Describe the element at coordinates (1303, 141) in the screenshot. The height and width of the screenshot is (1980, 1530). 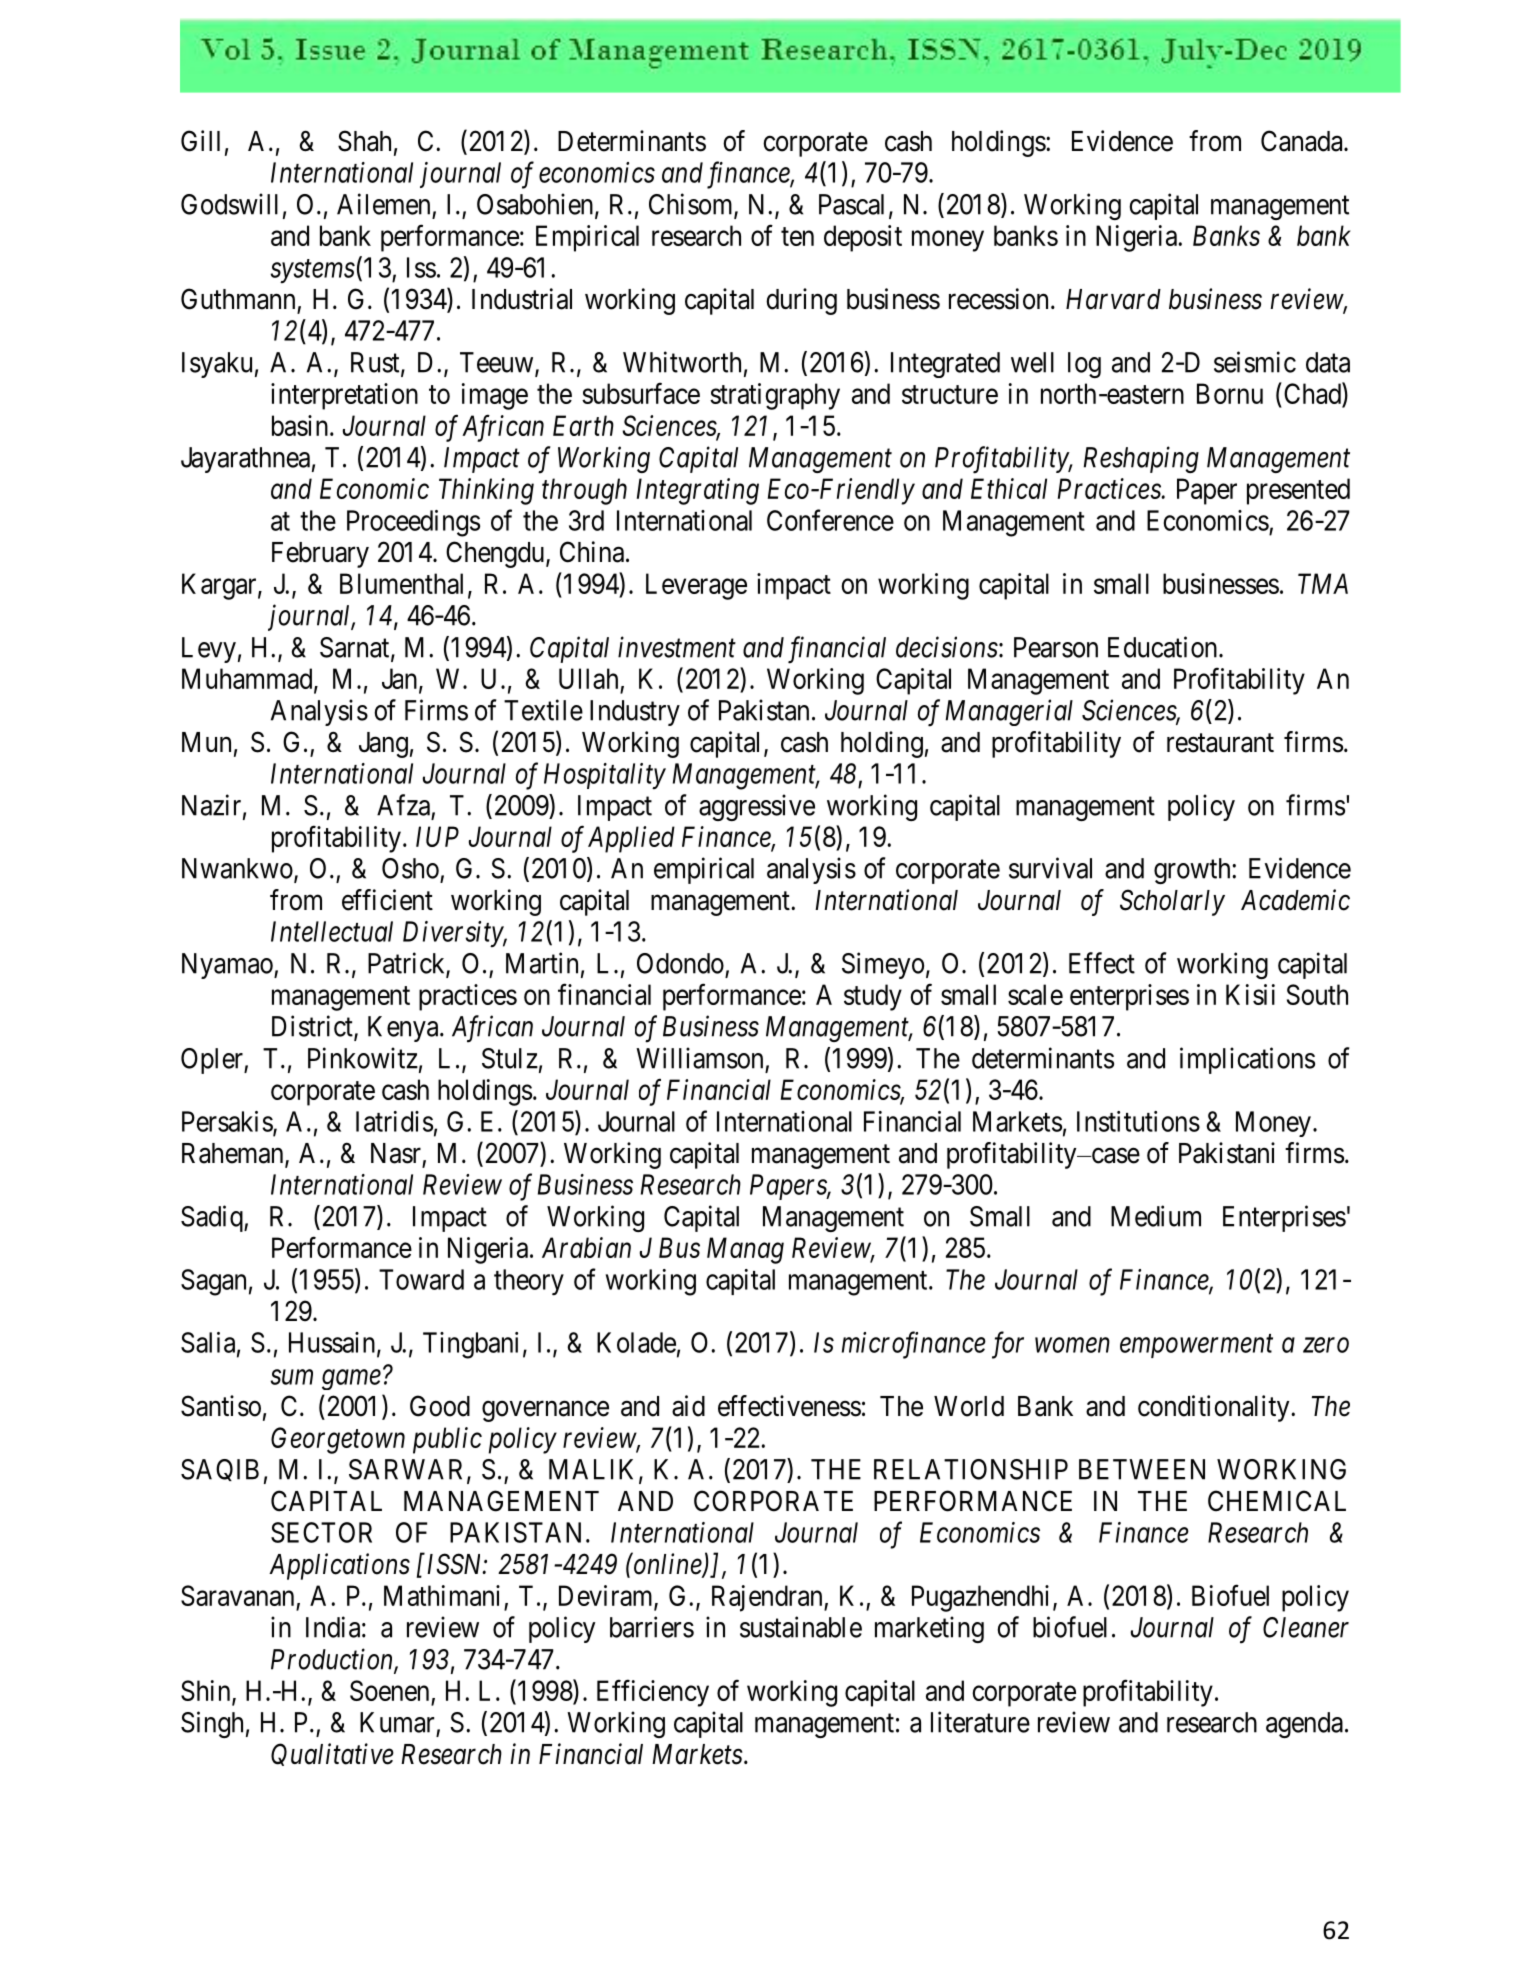
I see `Canada` at that location.
